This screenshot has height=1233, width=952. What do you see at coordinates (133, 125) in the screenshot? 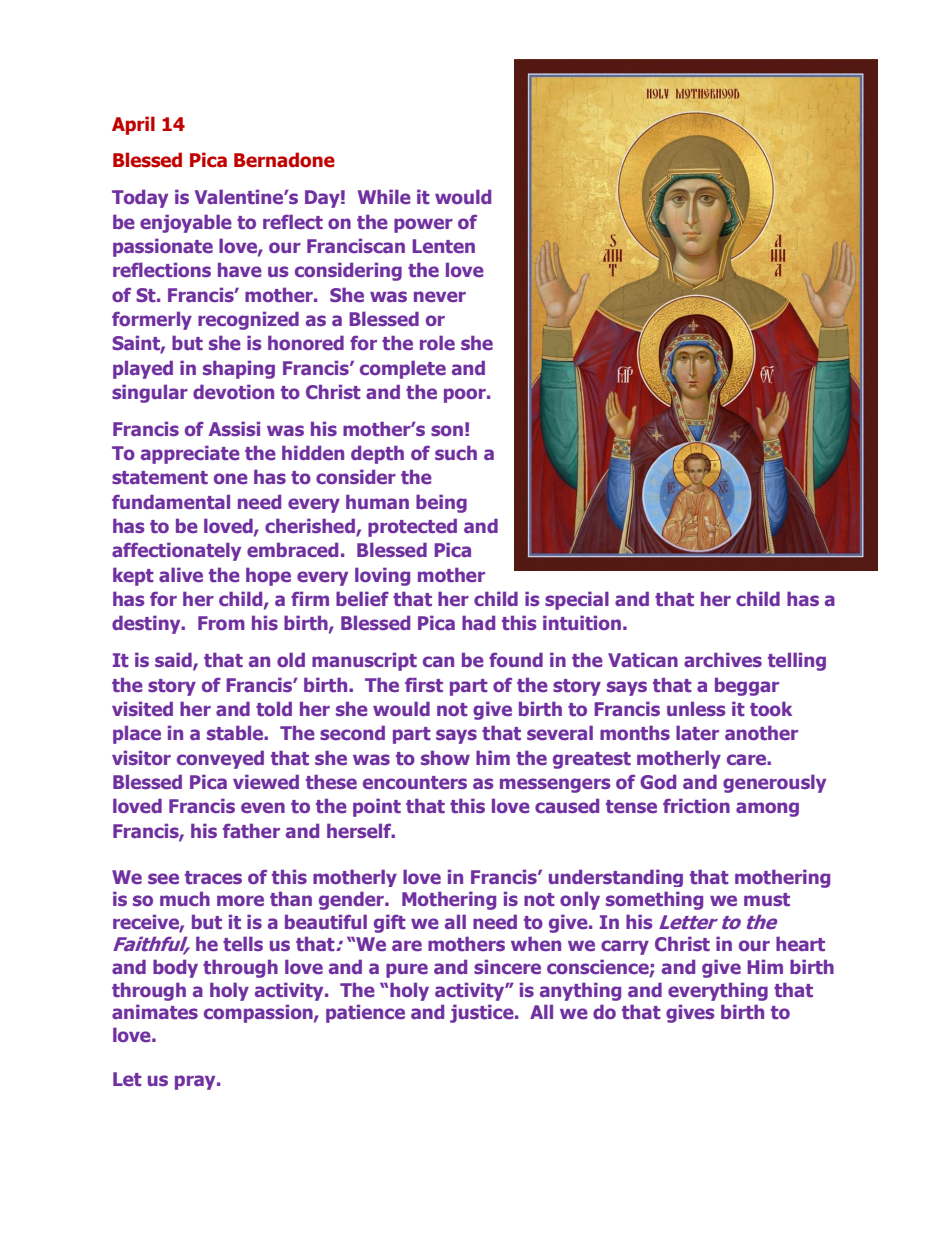
I see `April` at bounding box center [133, 125].
